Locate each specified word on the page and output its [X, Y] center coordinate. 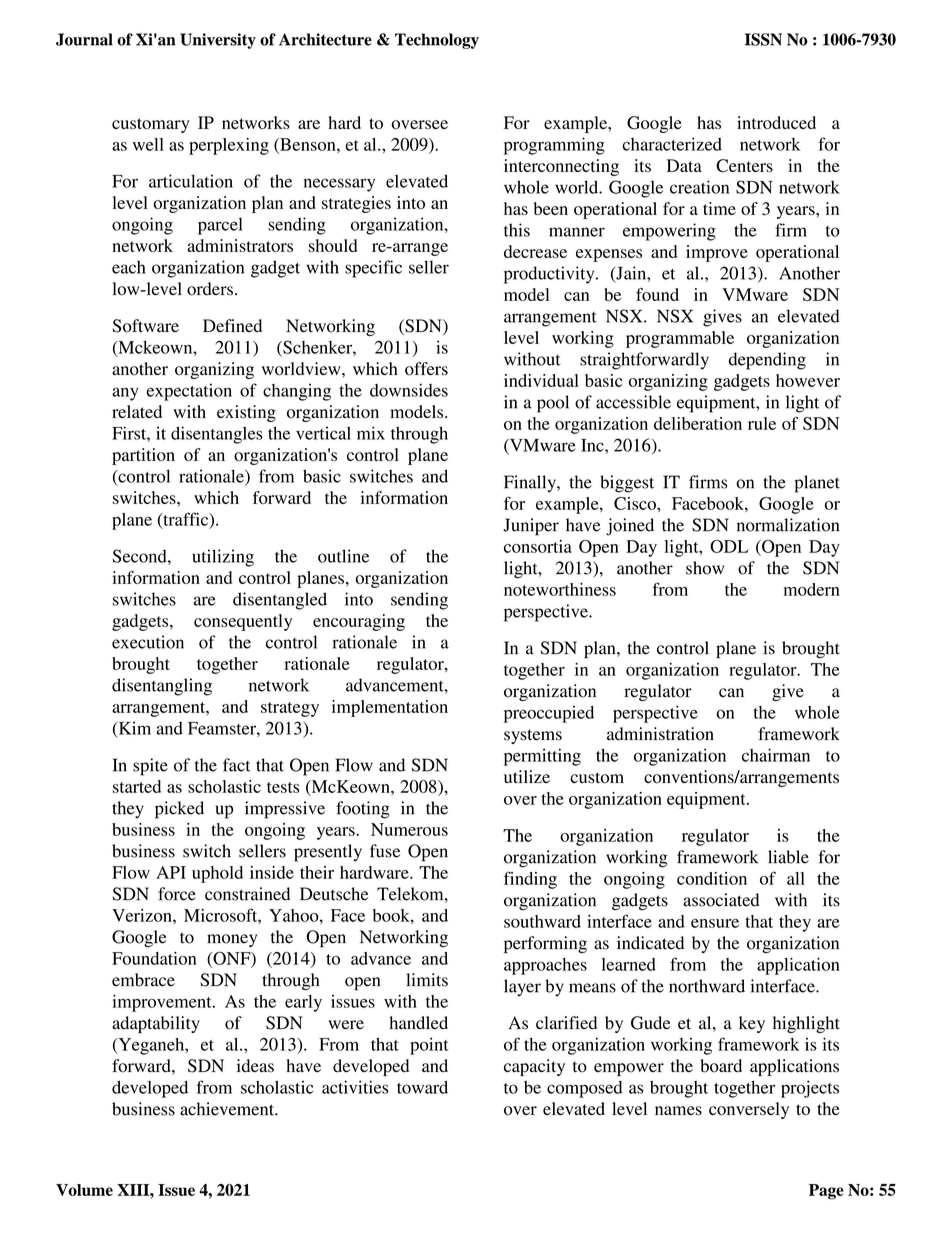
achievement [228, 1109]
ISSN [763, 39]
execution [148, 642]
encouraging [359, 622]
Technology [437, 41]
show [705, 568]
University [218, 41]
